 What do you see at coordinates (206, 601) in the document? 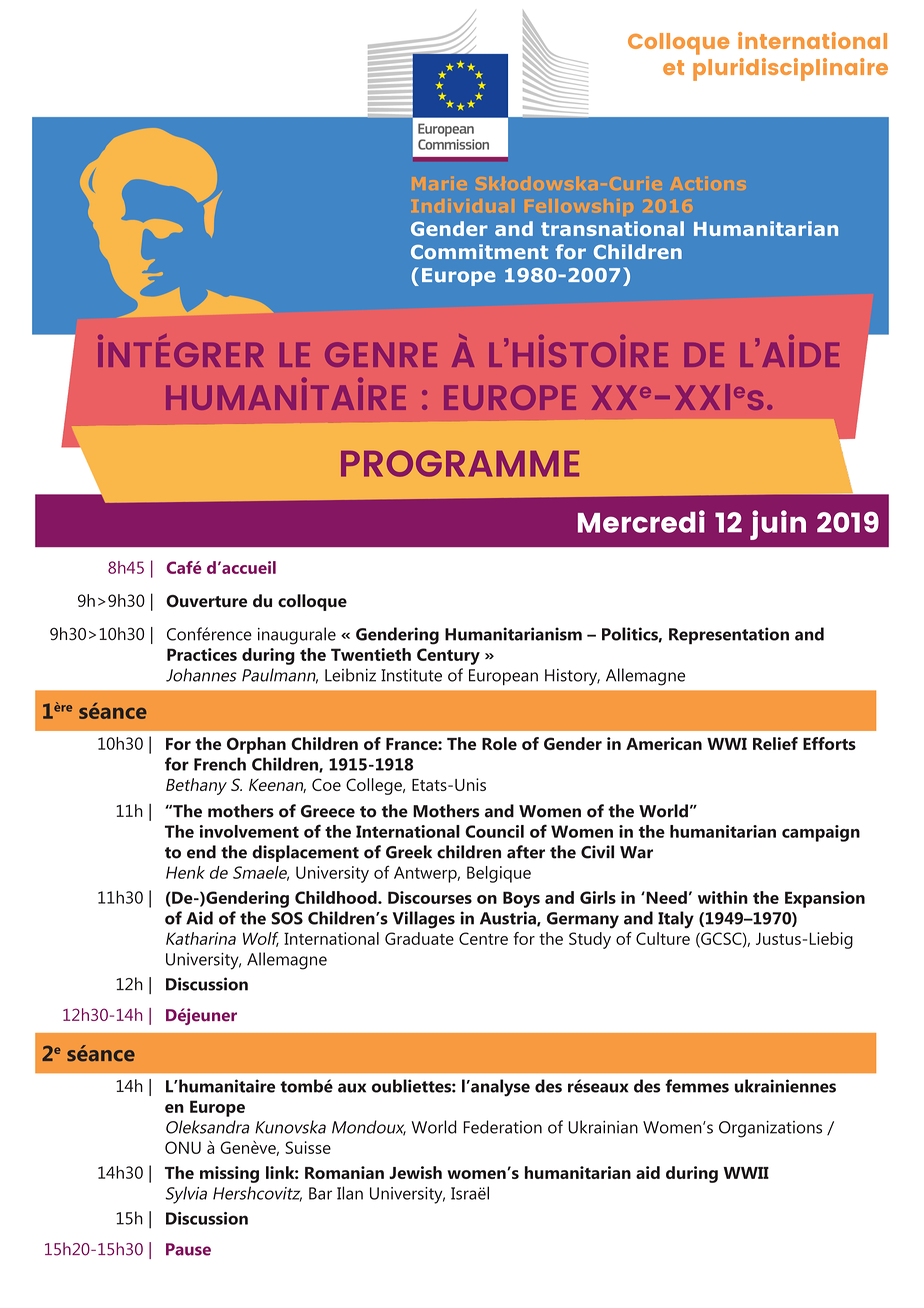
I see `Ouverture` at bounding box center [206, 601].
